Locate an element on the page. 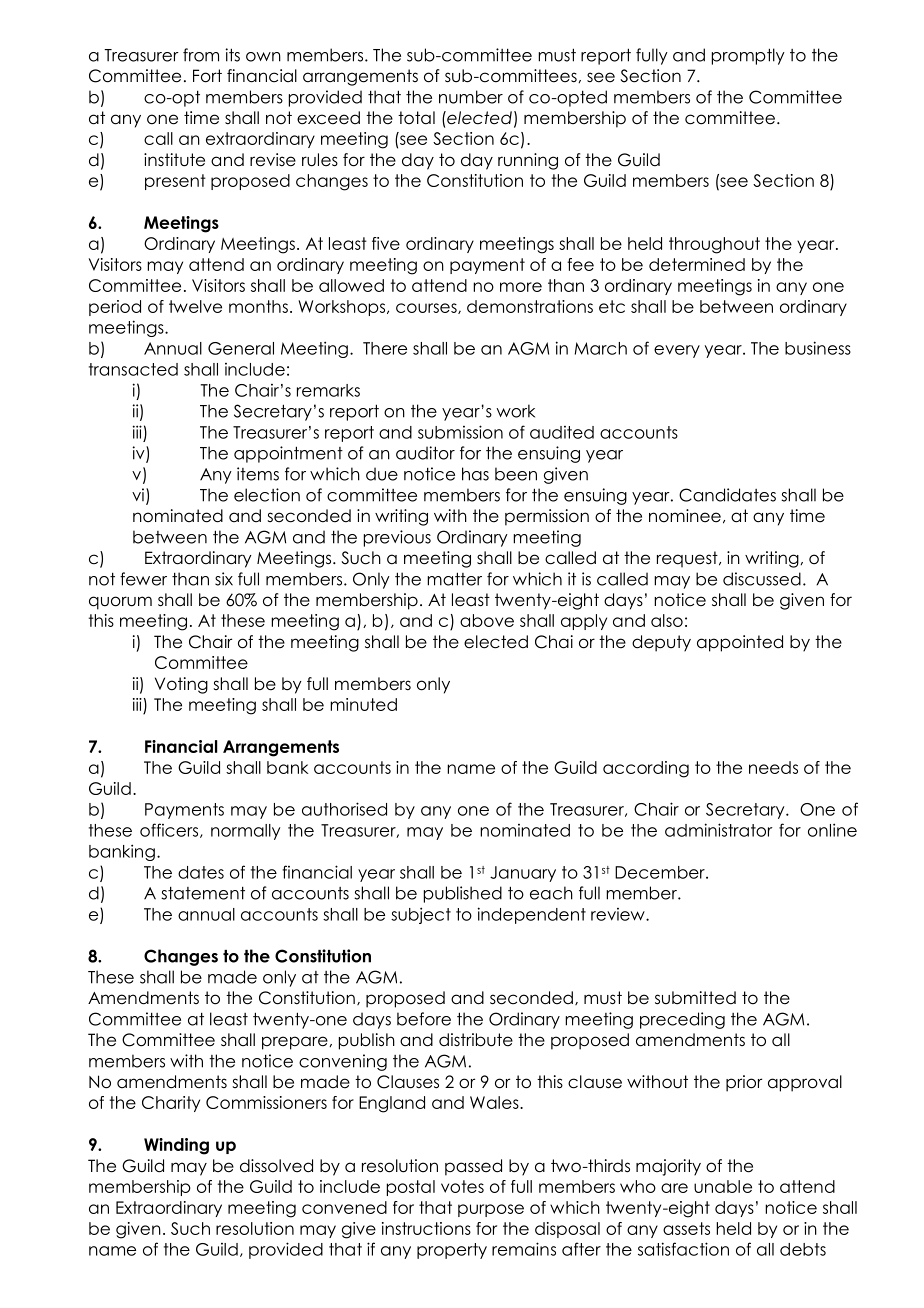 This page has width=924, height=1308. Voting is located at coordinates (181, 685).
